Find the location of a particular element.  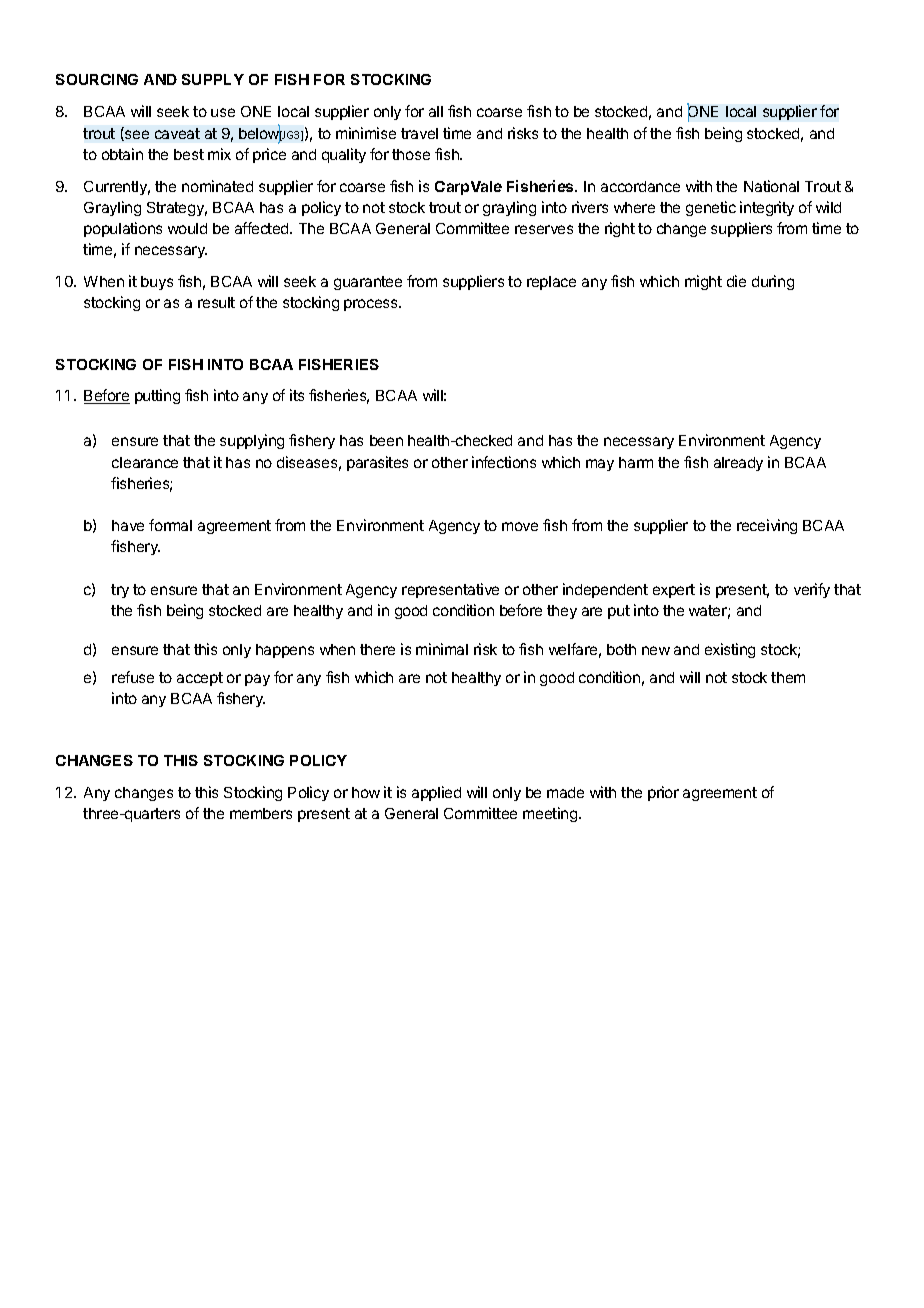

caveat is located at coordinates (177, 133).
